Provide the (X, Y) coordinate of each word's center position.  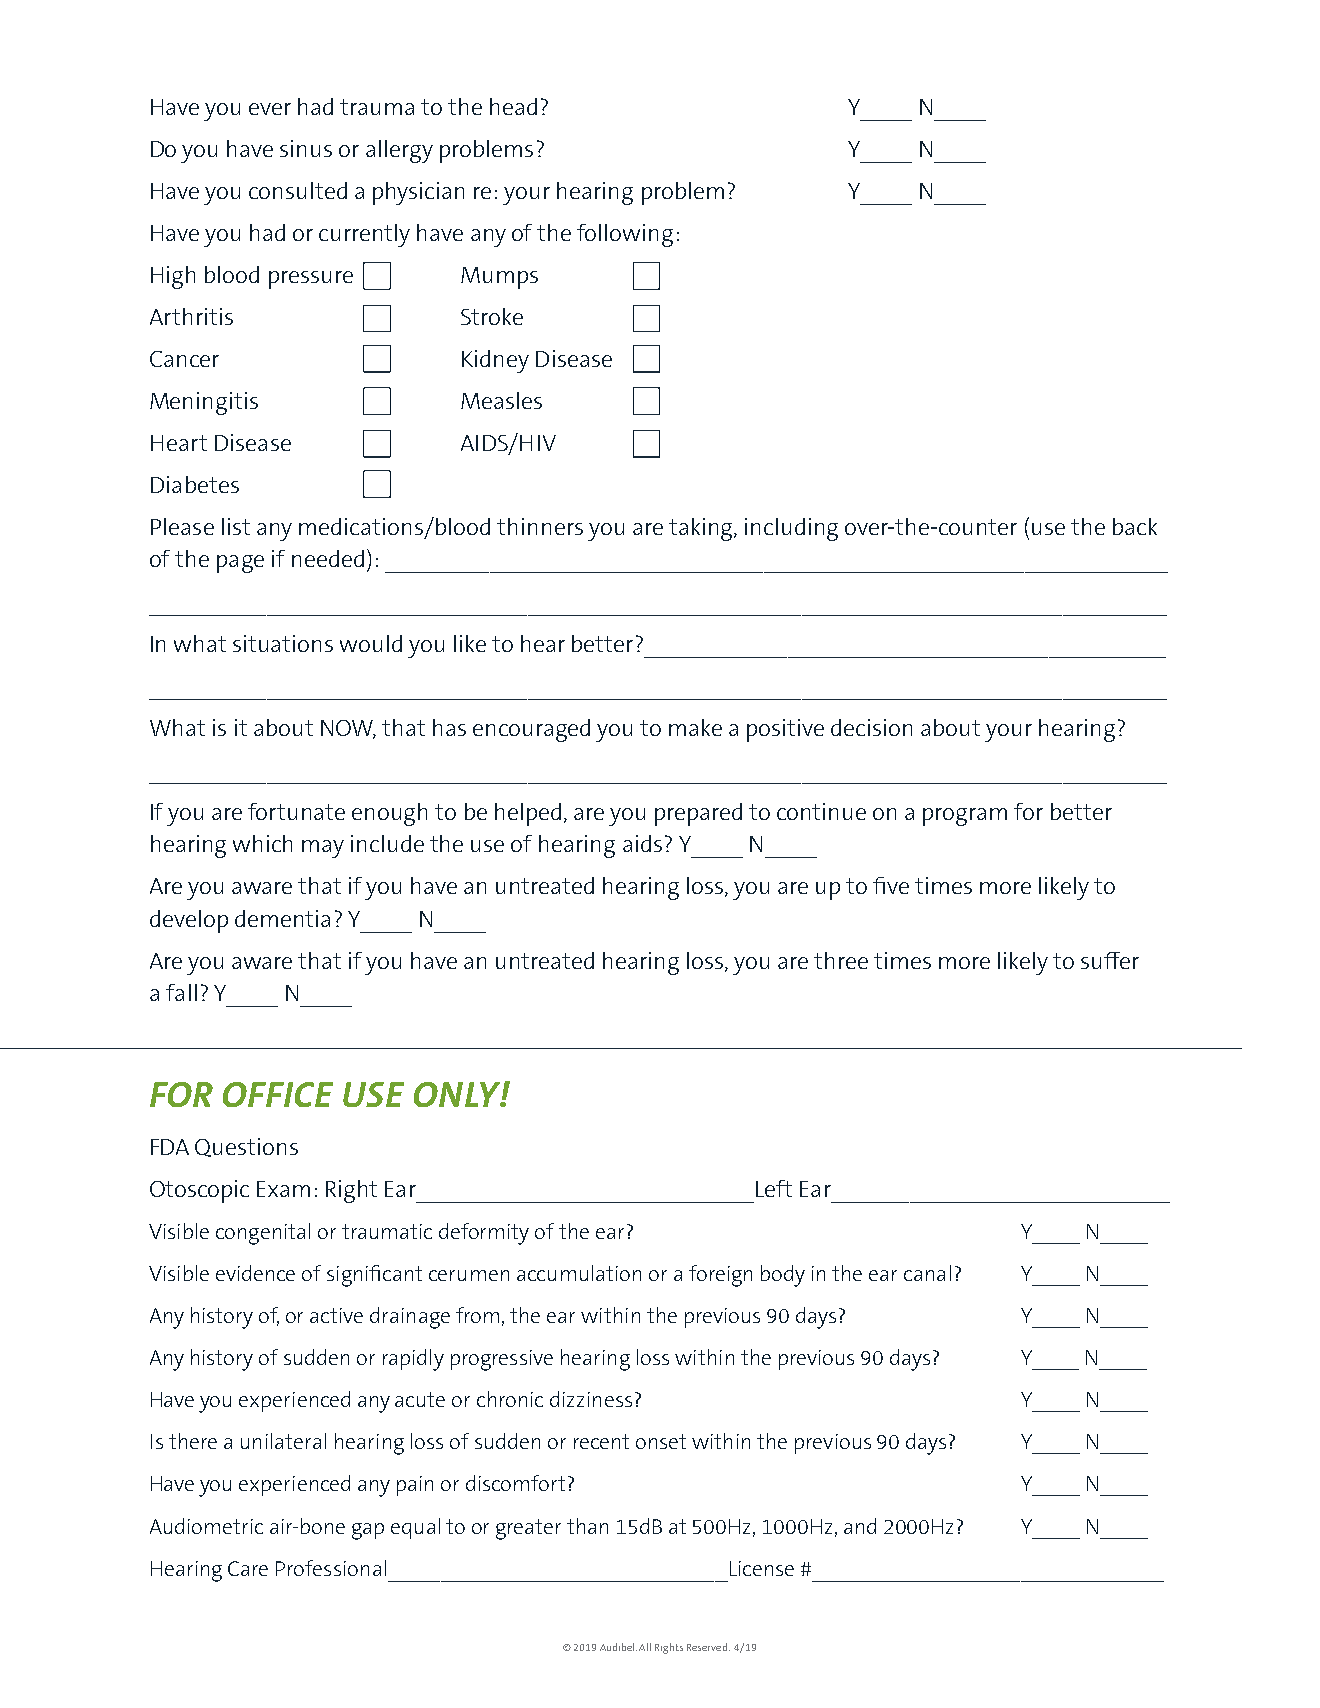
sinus (306, 148)
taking (702, 529)
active (336, 1315)
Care (248, 1568)
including (791, 529)
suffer (1110, 960)
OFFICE (278, 1094)
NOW (348, 729)
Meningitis (204, 403)
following (625, 235)
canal (927, 1273)
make (695, 727)
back (1135, 526)
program (965, 817)
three (841, 960)
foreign (720, 1276)
